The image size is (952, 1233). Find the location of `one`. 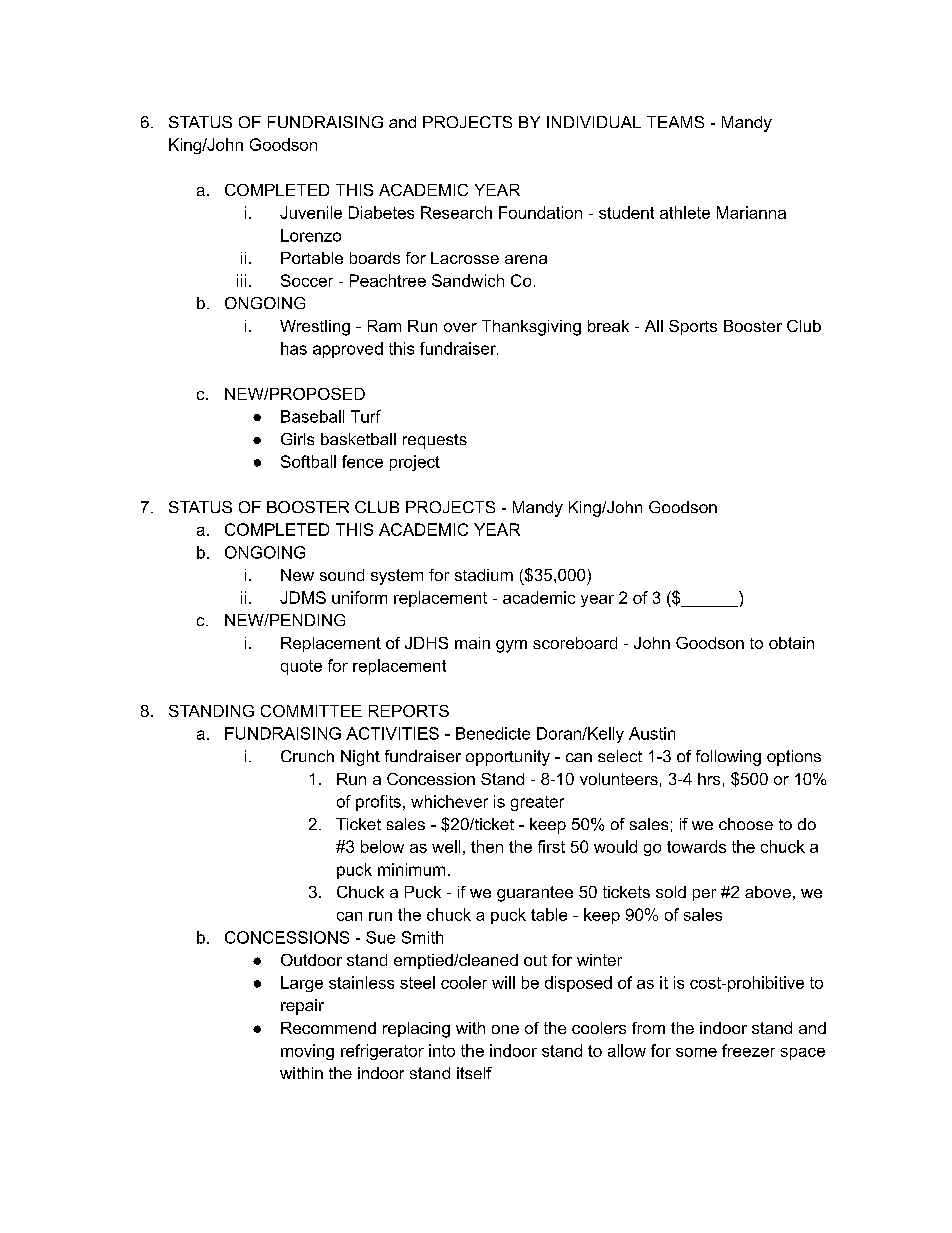

one is located at coordinates (505, 1029).
